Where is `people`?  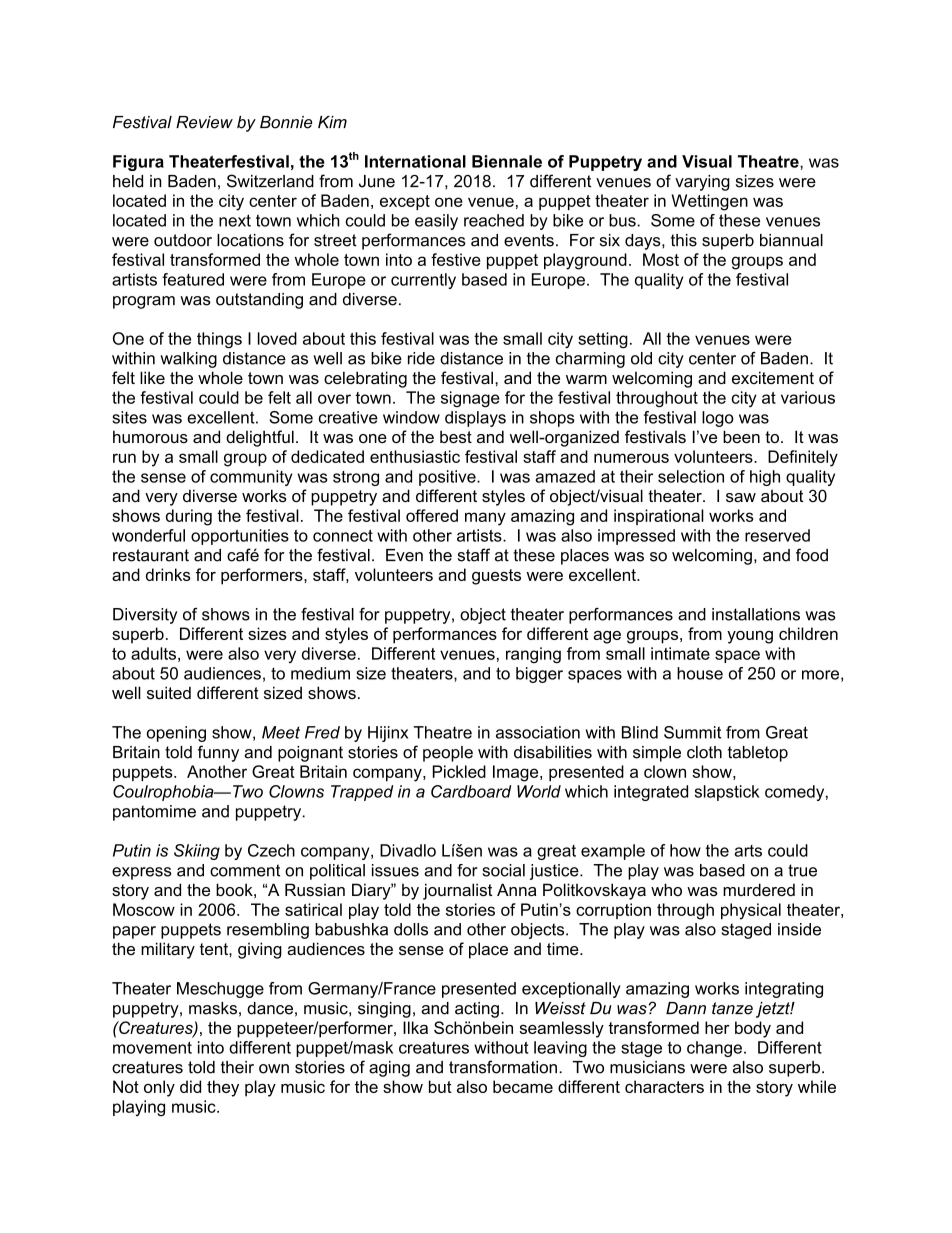
people is located at coordinates (448, 754).
